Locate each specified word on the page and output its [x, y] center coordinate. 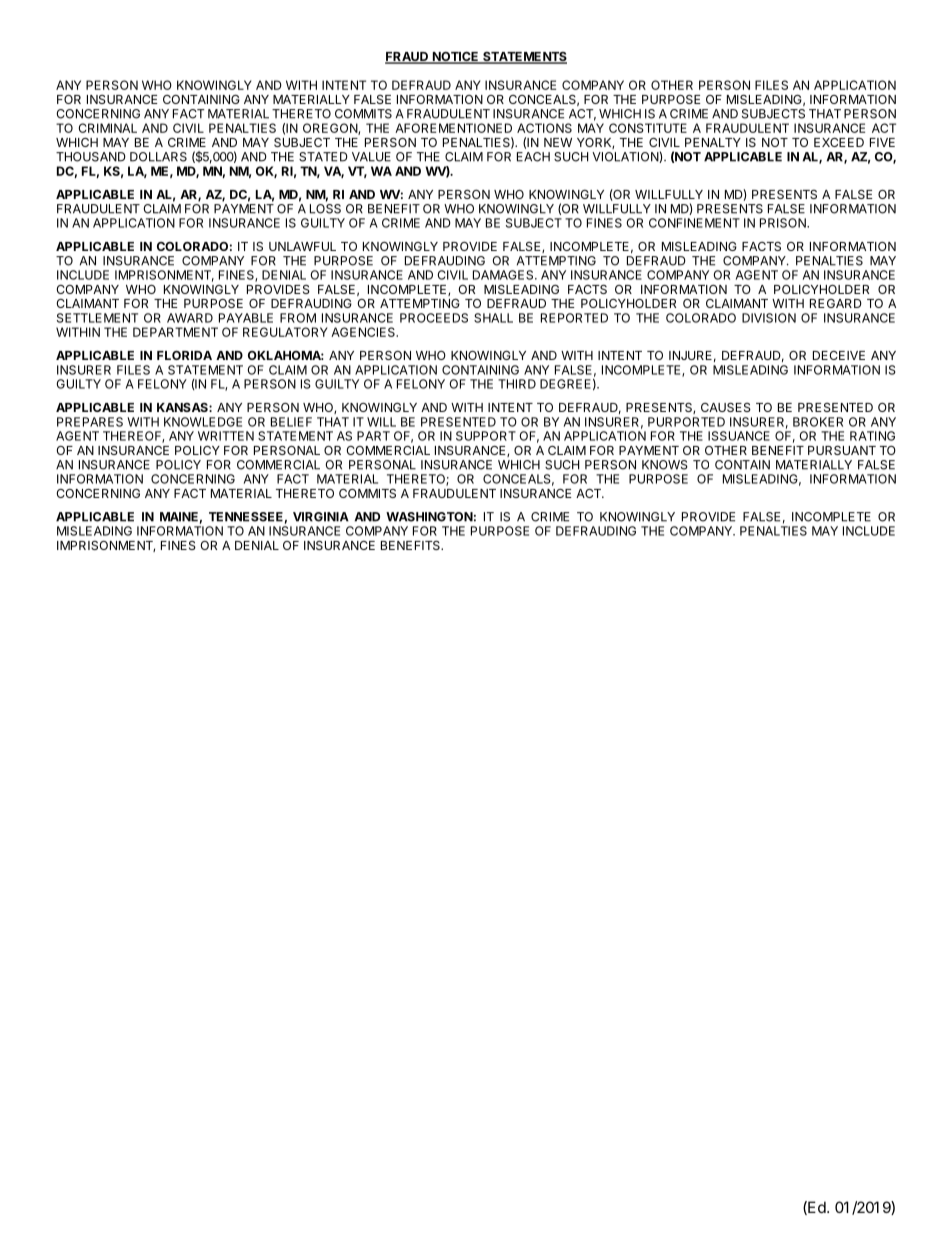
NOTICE [455, 58]
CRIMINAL [107, 128]
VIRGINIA [321, 517]
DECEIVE [839, 355]
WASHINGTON [429, 517]
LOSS [325, 207]
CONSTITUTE [648, 128]
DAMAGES [504, 275]
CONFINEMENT [694, 223]
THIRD [517, 384]
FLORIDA [184, 355]
